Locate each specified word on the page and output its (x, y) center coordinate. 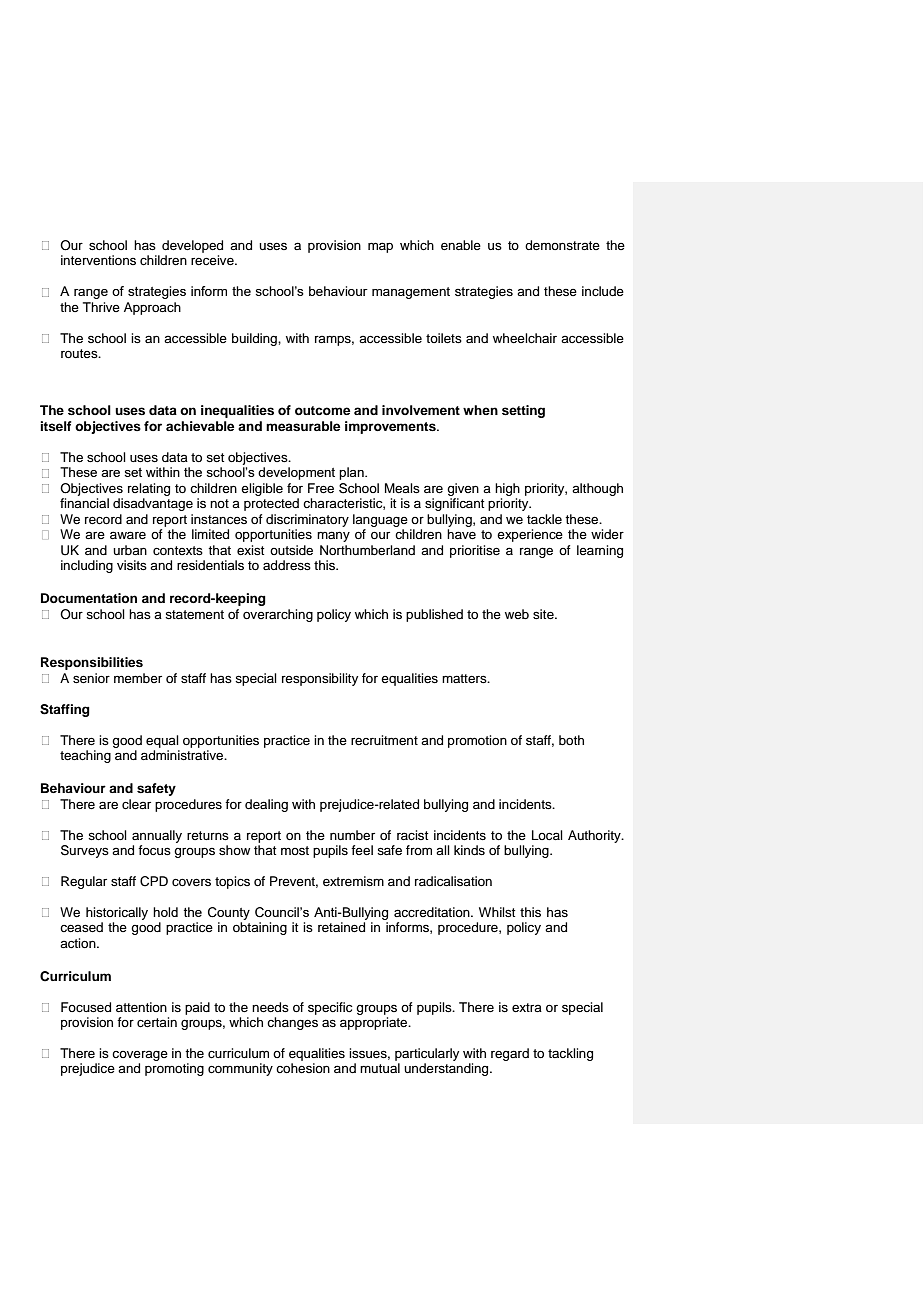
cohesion (303, 1068)
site (544, 614)
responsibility (320, 679)
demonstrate (562, 245)
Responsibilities (92, 663)
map (380, 247)
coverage (140, 1056)
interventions (98, 260)
